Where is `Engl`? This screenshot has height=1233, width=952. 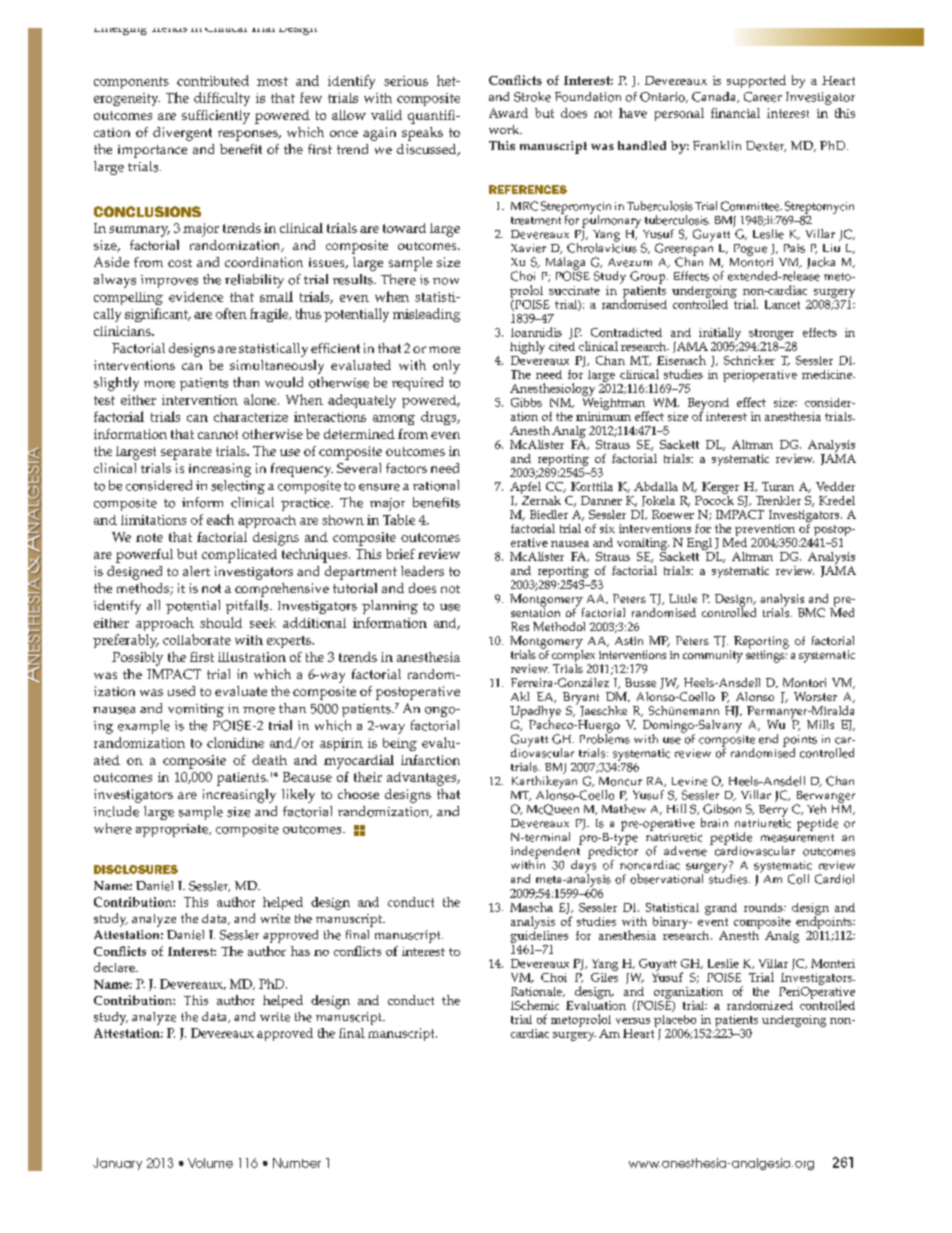
Engl is located at coordinates (700, 545).
